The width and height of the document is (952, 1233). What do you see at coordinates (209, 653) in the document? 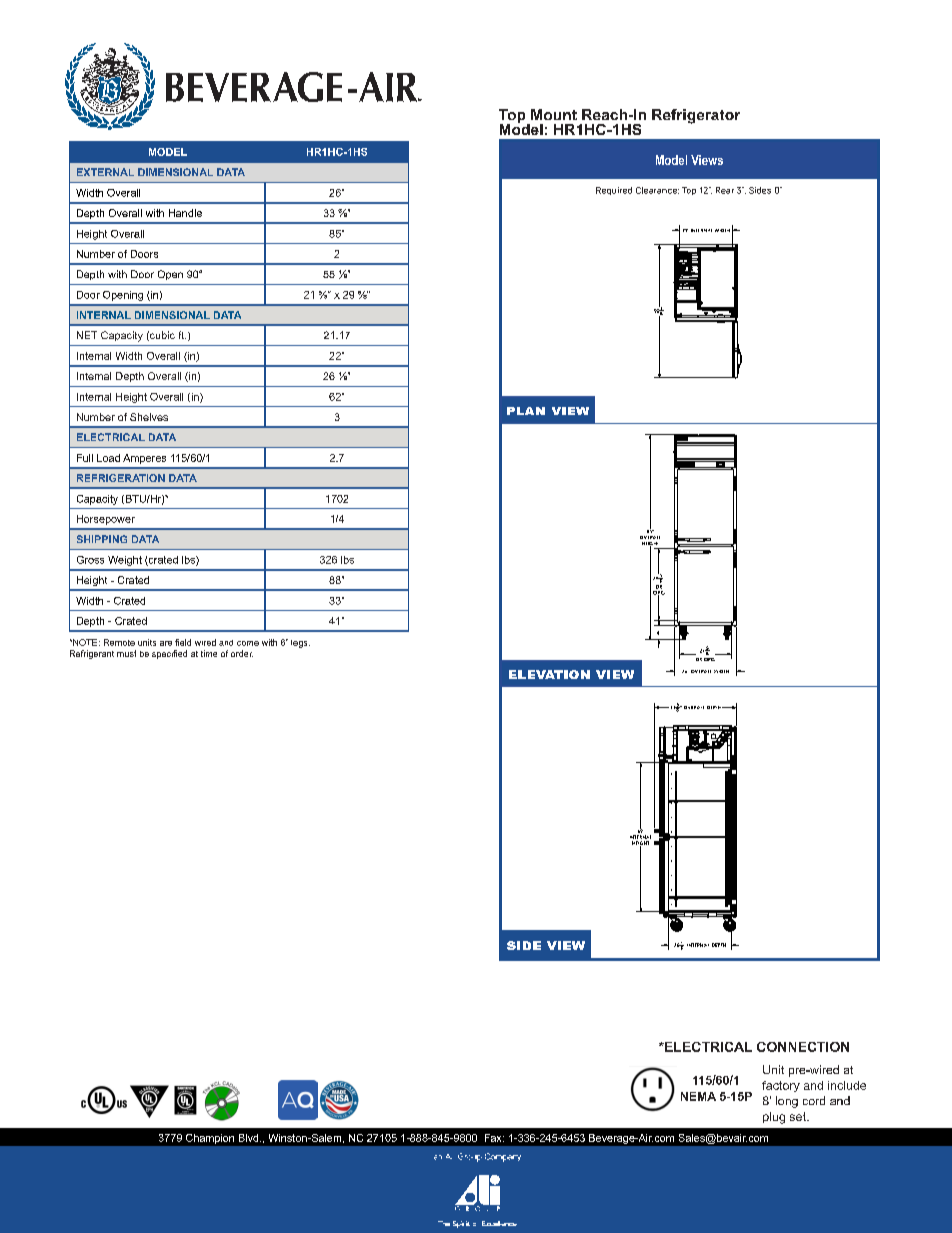
I see `time` at bounding box center [209, 653].
